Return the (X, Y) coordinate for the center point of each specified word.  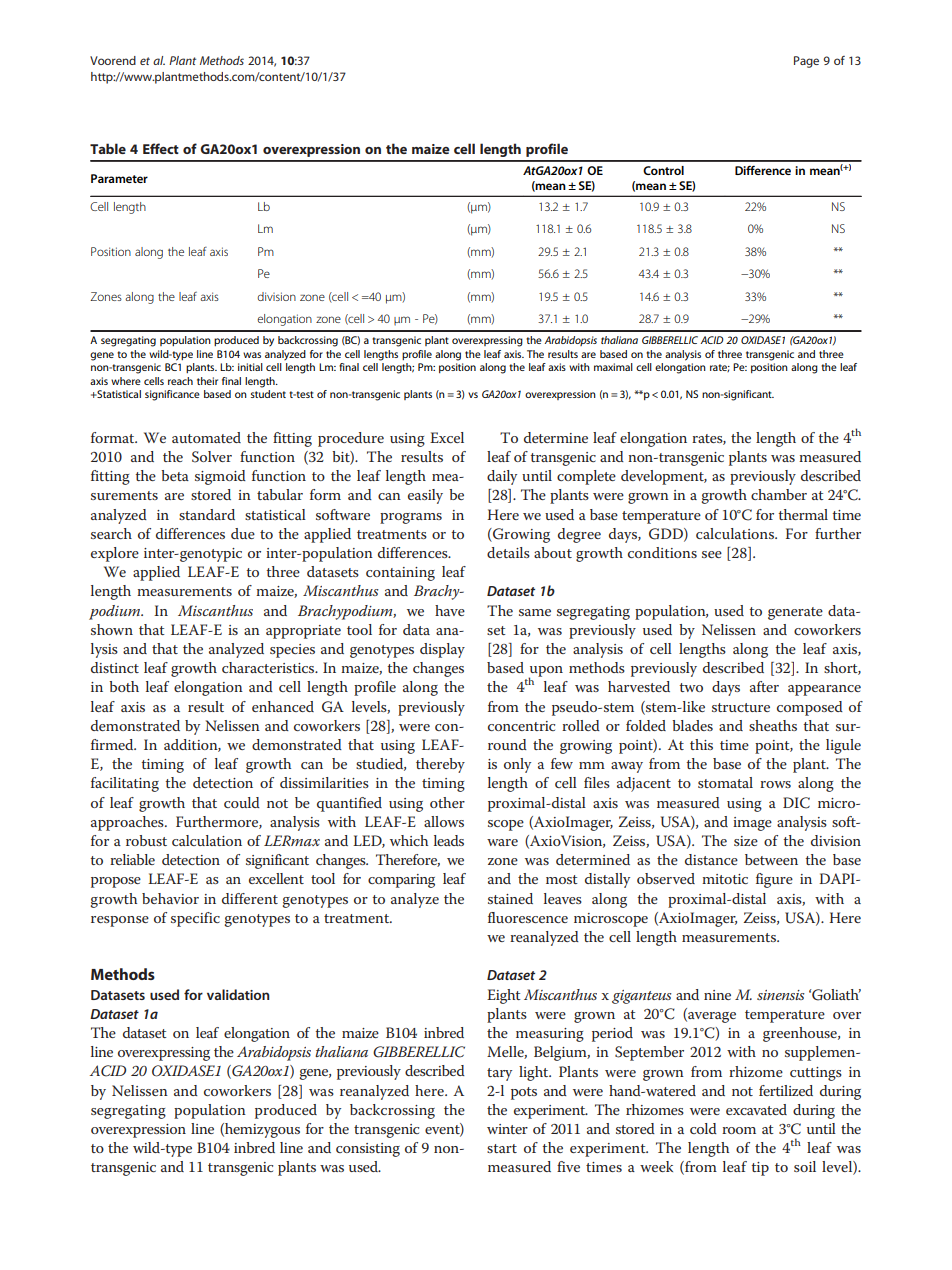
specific (195, 919)
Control (663, 170)
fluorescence (528, 917)
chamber (779, 494)
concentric (521, 726)
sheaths (773, 725)
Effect (161, 148)
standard (207, 514)
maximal (613, 367)
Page (806, 62)
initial (250, 367)
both (124, 686)
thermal (803, 514)
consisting (368, 1150)
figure (774, 880)
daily (502, 477)
